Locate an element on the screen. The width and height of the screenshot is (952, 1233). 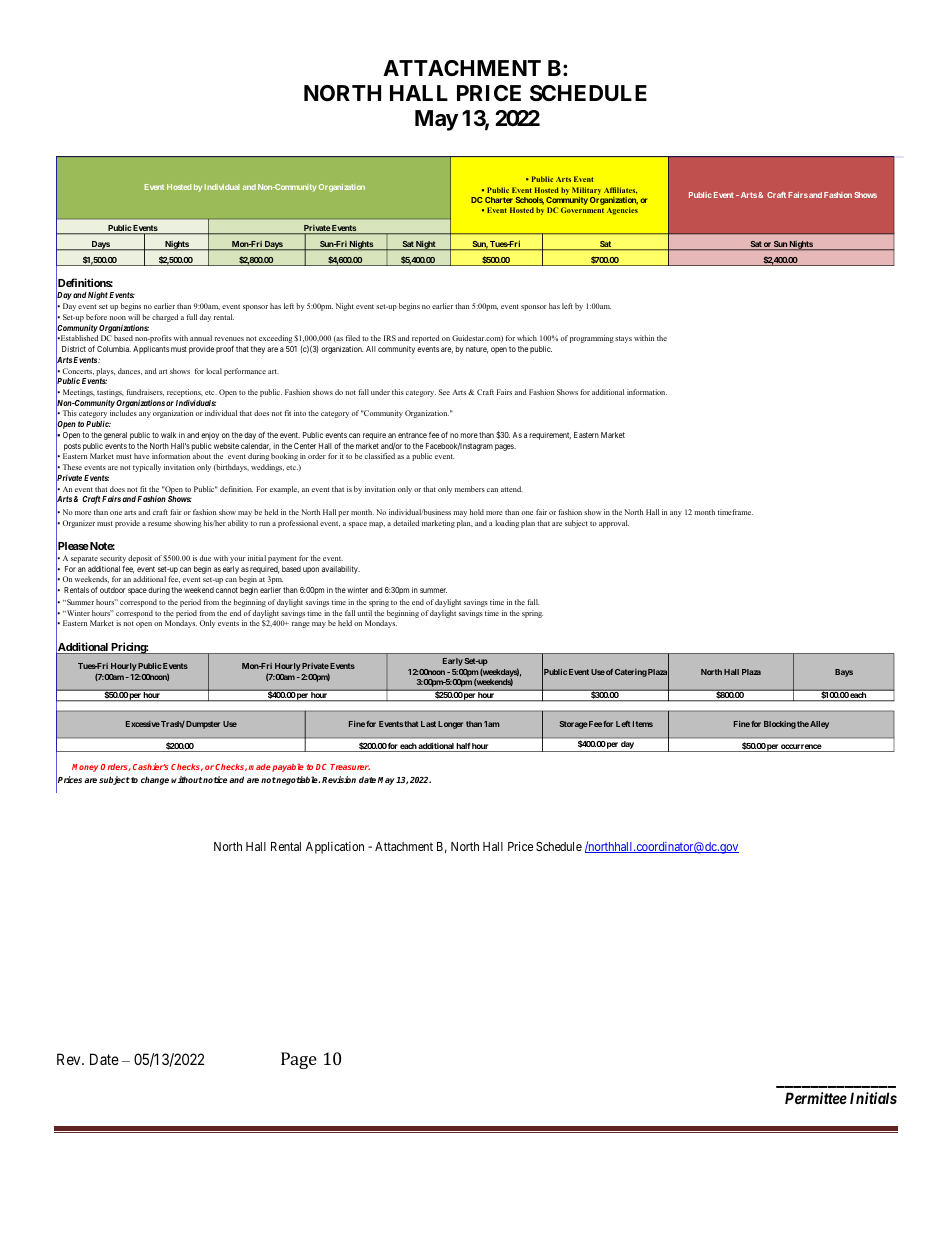
full is located at coordinates (192, 317).
